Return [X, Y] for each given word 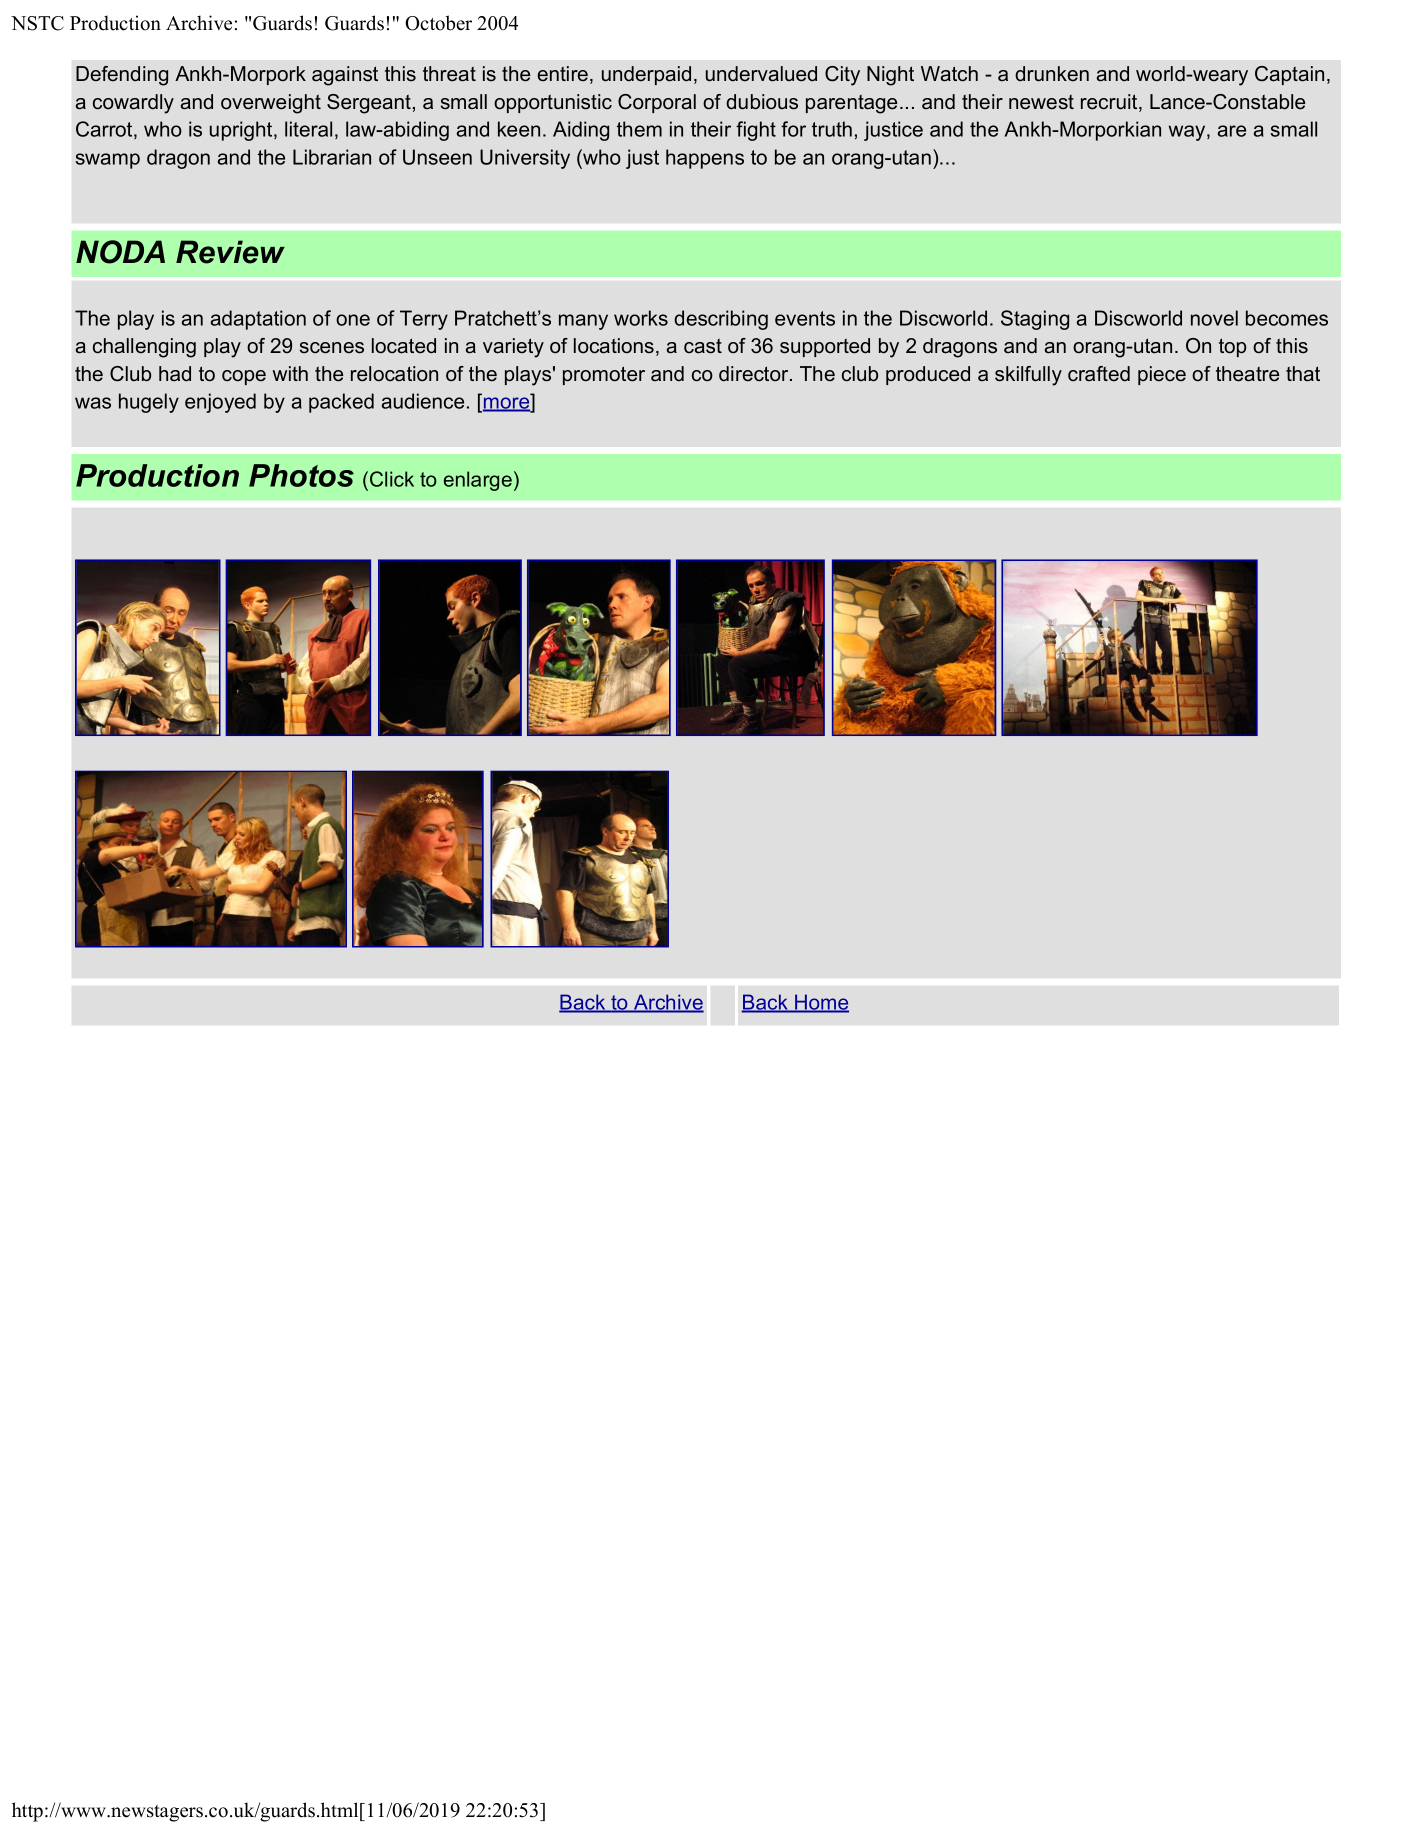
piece [1162, 375]
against [345, 76]
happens [705, 159]
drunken [1052, 74]
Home [821, 1003]
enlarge [478, 481]
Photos [301, 475]
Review [230, 252]
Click [392, 479]
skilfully [1028, 376]
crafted [1099, 374]
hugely [149, 403]
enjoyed [220, 403]
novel [1214, 318]
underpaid [646, 75]
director [755, 374]
